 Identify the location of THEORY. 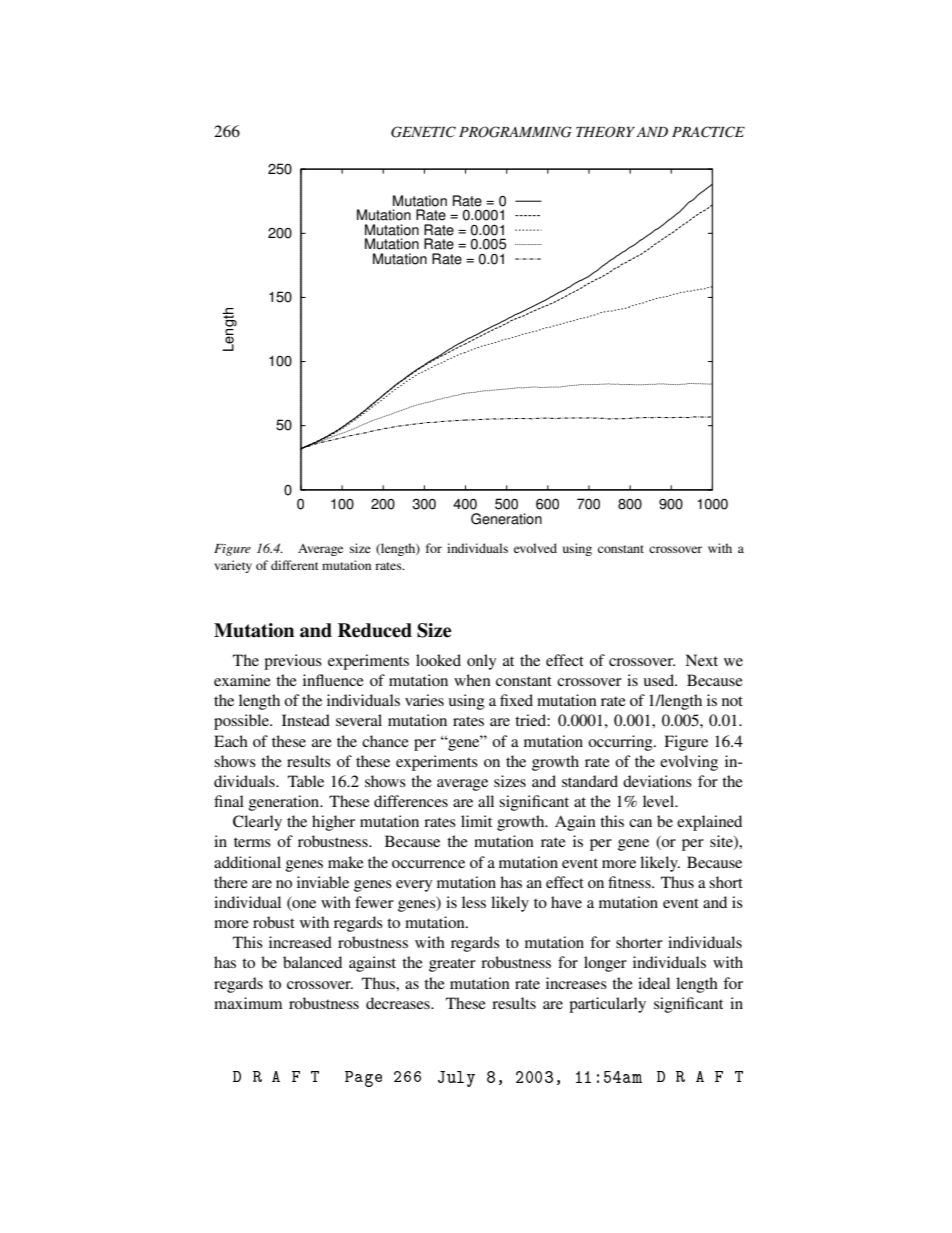
(605, 132).
